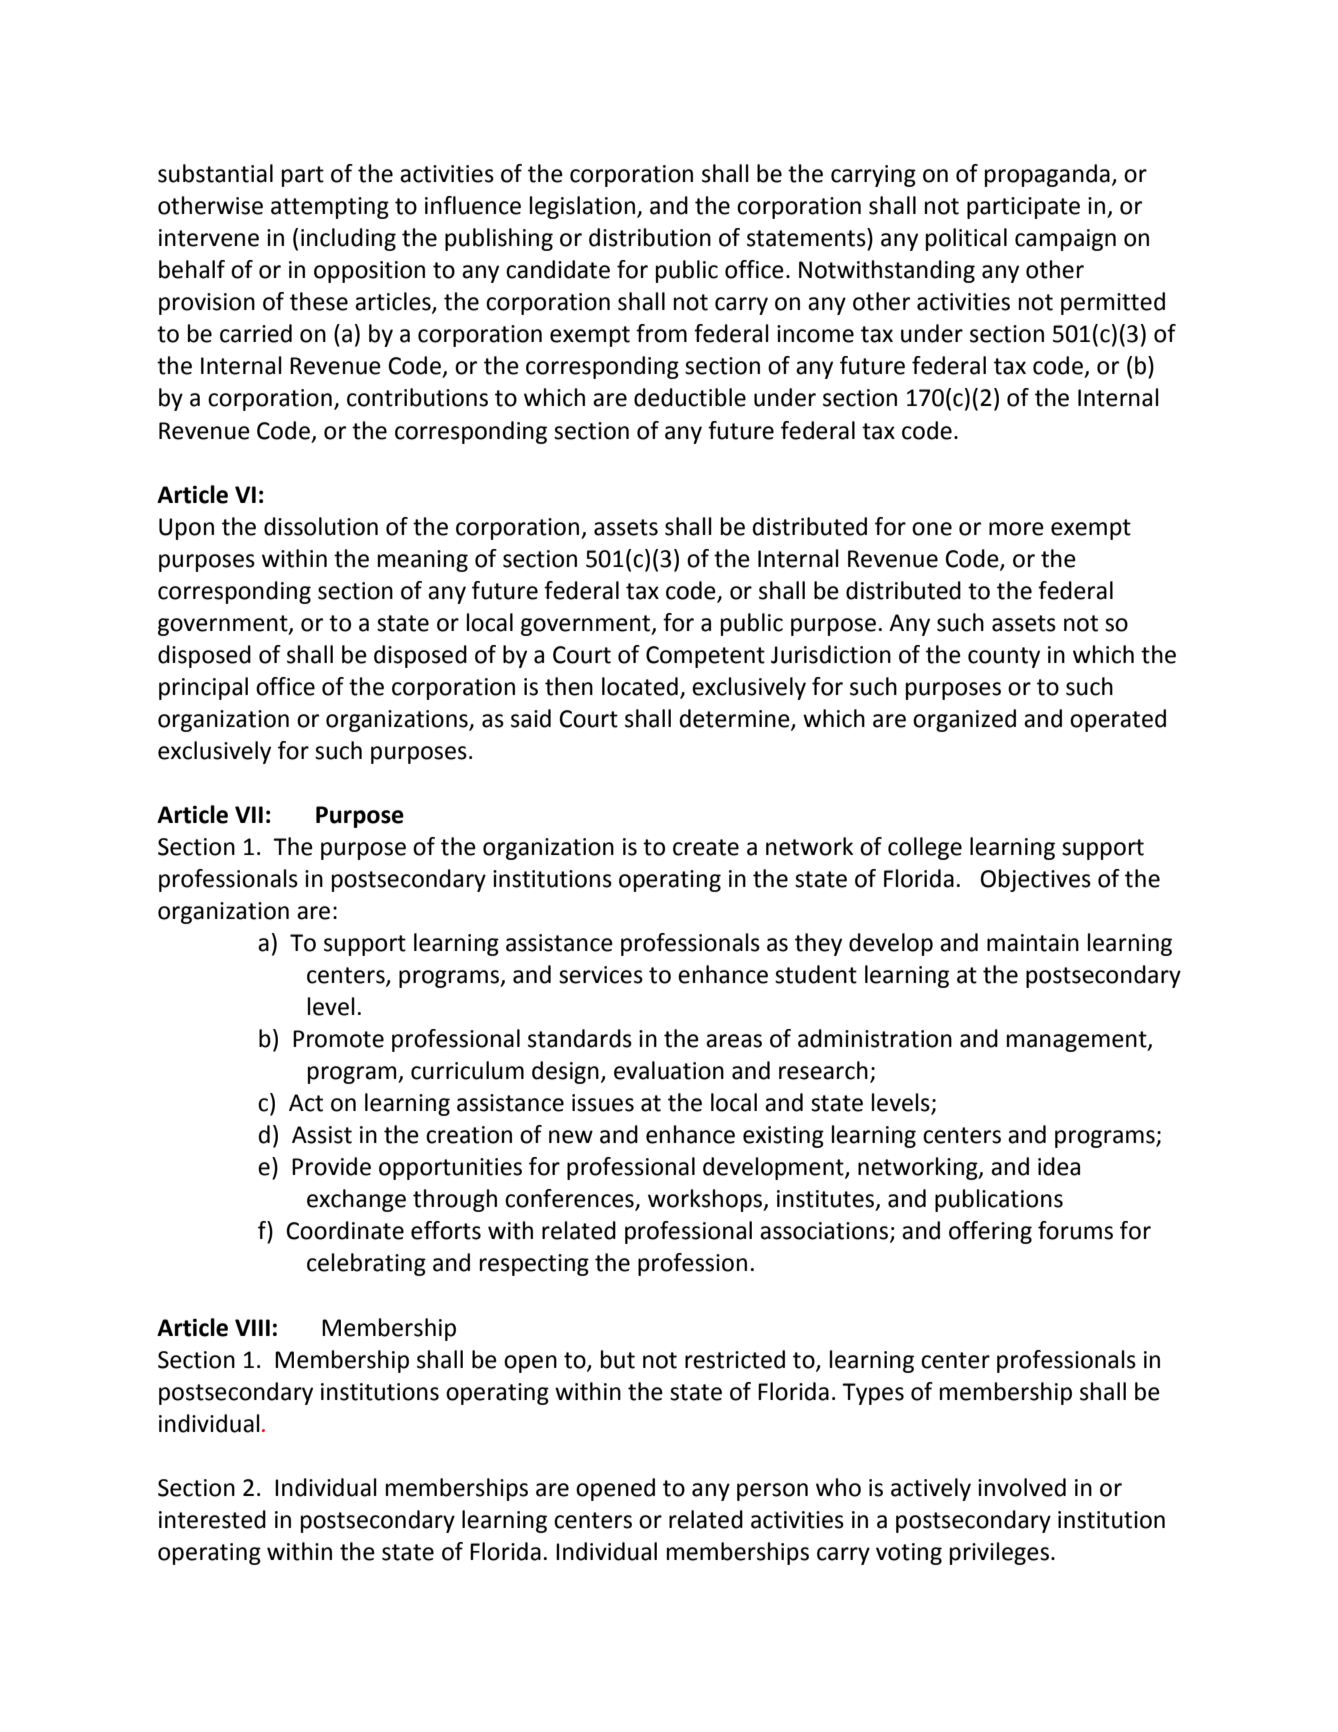 This screenshot has height=1732, width=1338. Describe the element at coordinates (650, 237) in the screenshot. I see `distribution` at that location.
